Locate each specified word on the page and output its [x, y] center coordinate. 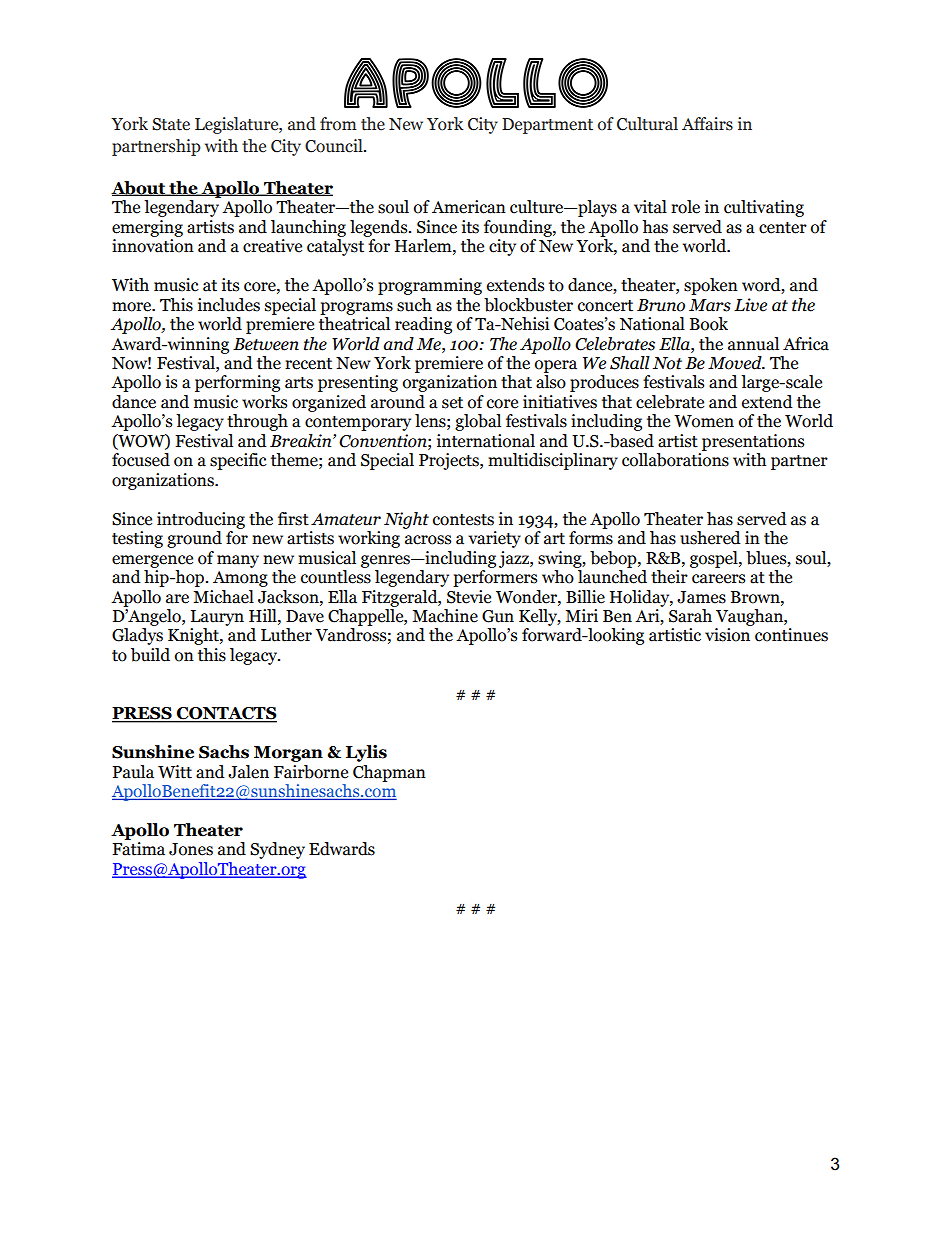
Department [547, 126]
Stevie [469, 597]
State [171, 124]
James [701, 597]
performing [237, 383]
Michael [223, 597]
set [452, 403]
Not [667, 363]
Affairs [707, 124]
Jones [191, 849]
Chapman [389, 773]
